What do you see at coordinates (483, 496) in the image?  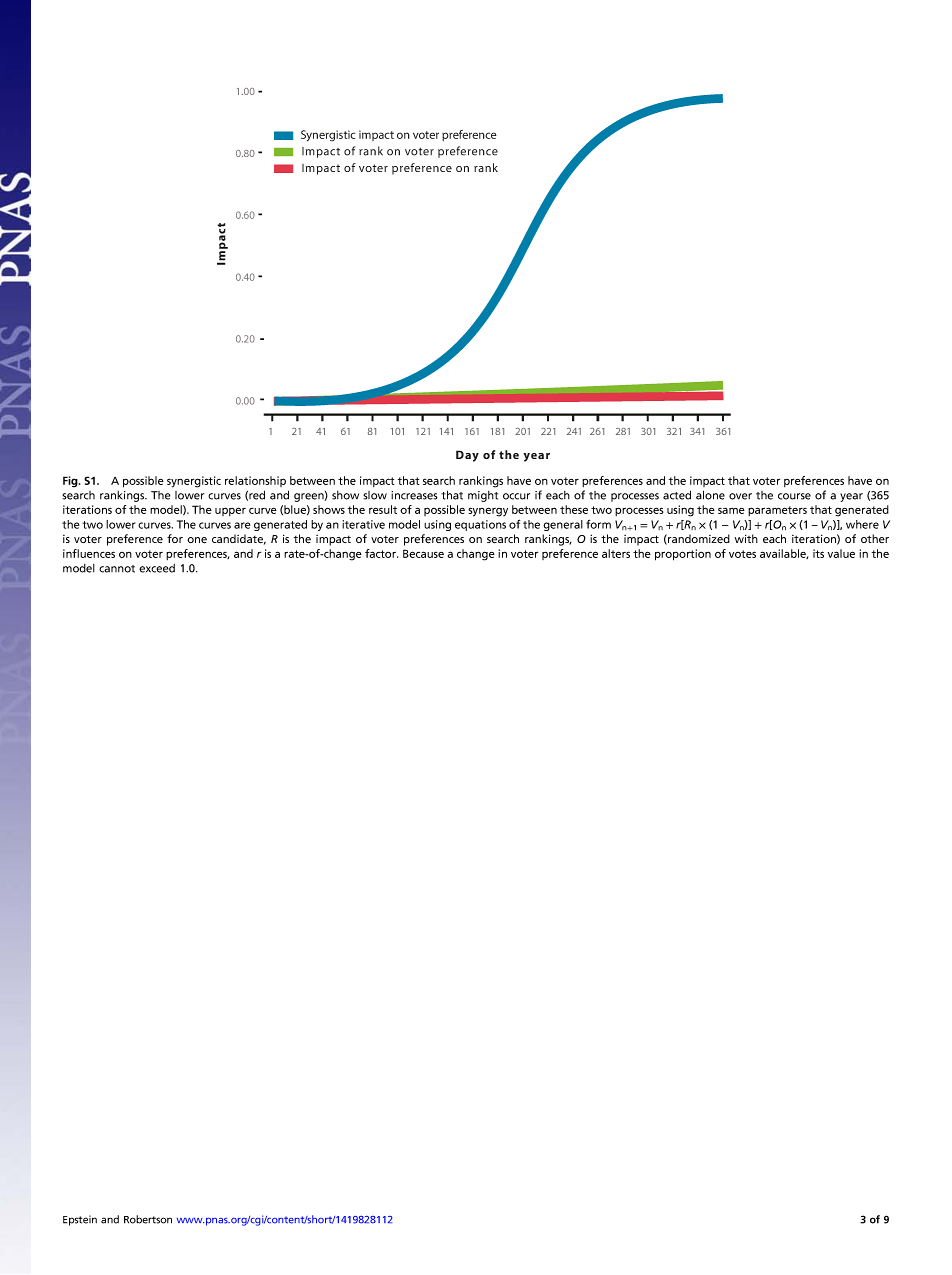 I see `might` at bounding box center [483, 496].
